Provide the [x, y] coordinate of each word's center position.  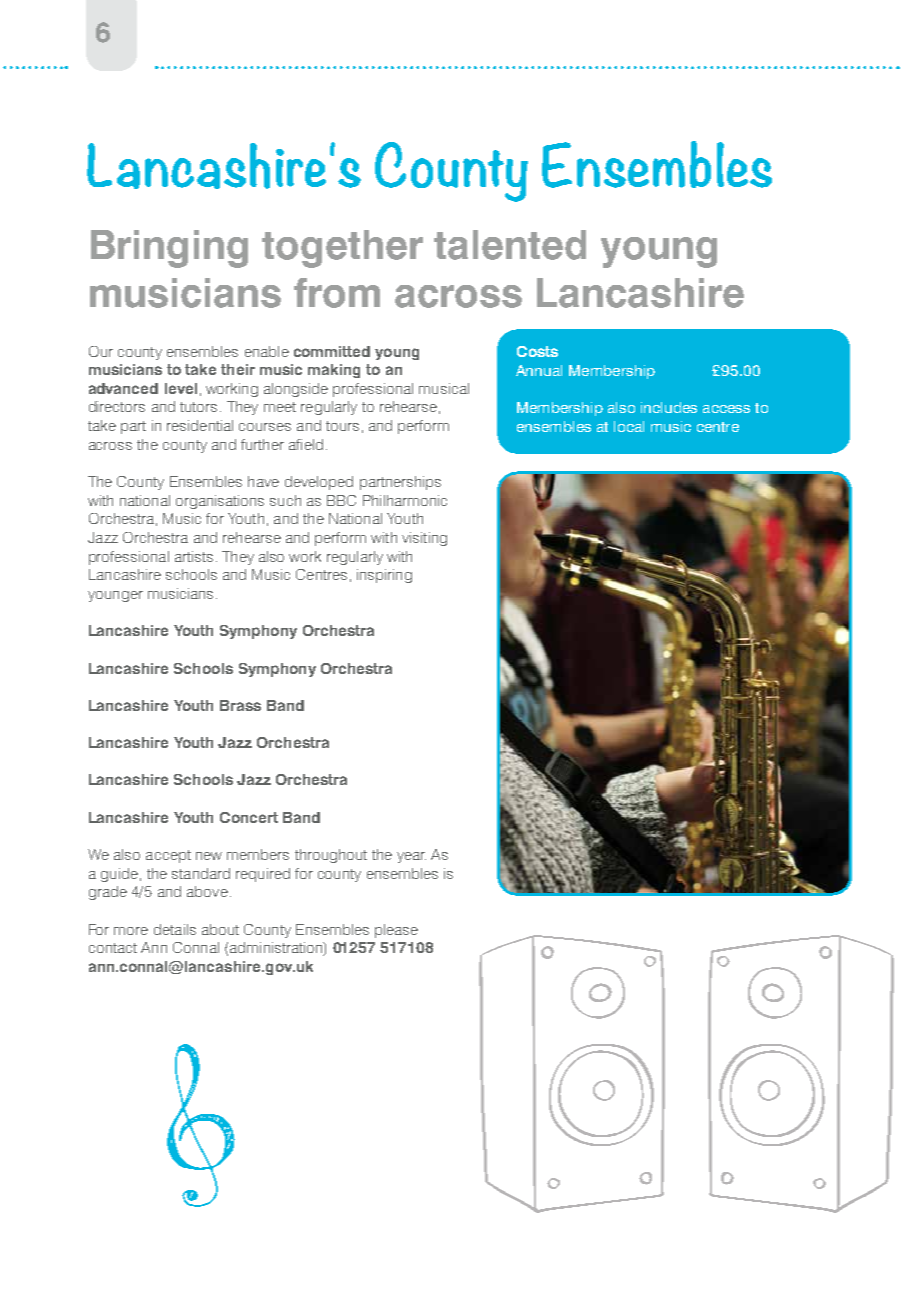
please [396, 931]
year [411, 857]
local [629, 426]
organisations [220, 502]
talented [510, 245]
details [175, 929]
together [342, 249]
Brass [240, 705]
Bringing [169, 249]
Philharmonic [405, 500]
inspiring [384, 576]
